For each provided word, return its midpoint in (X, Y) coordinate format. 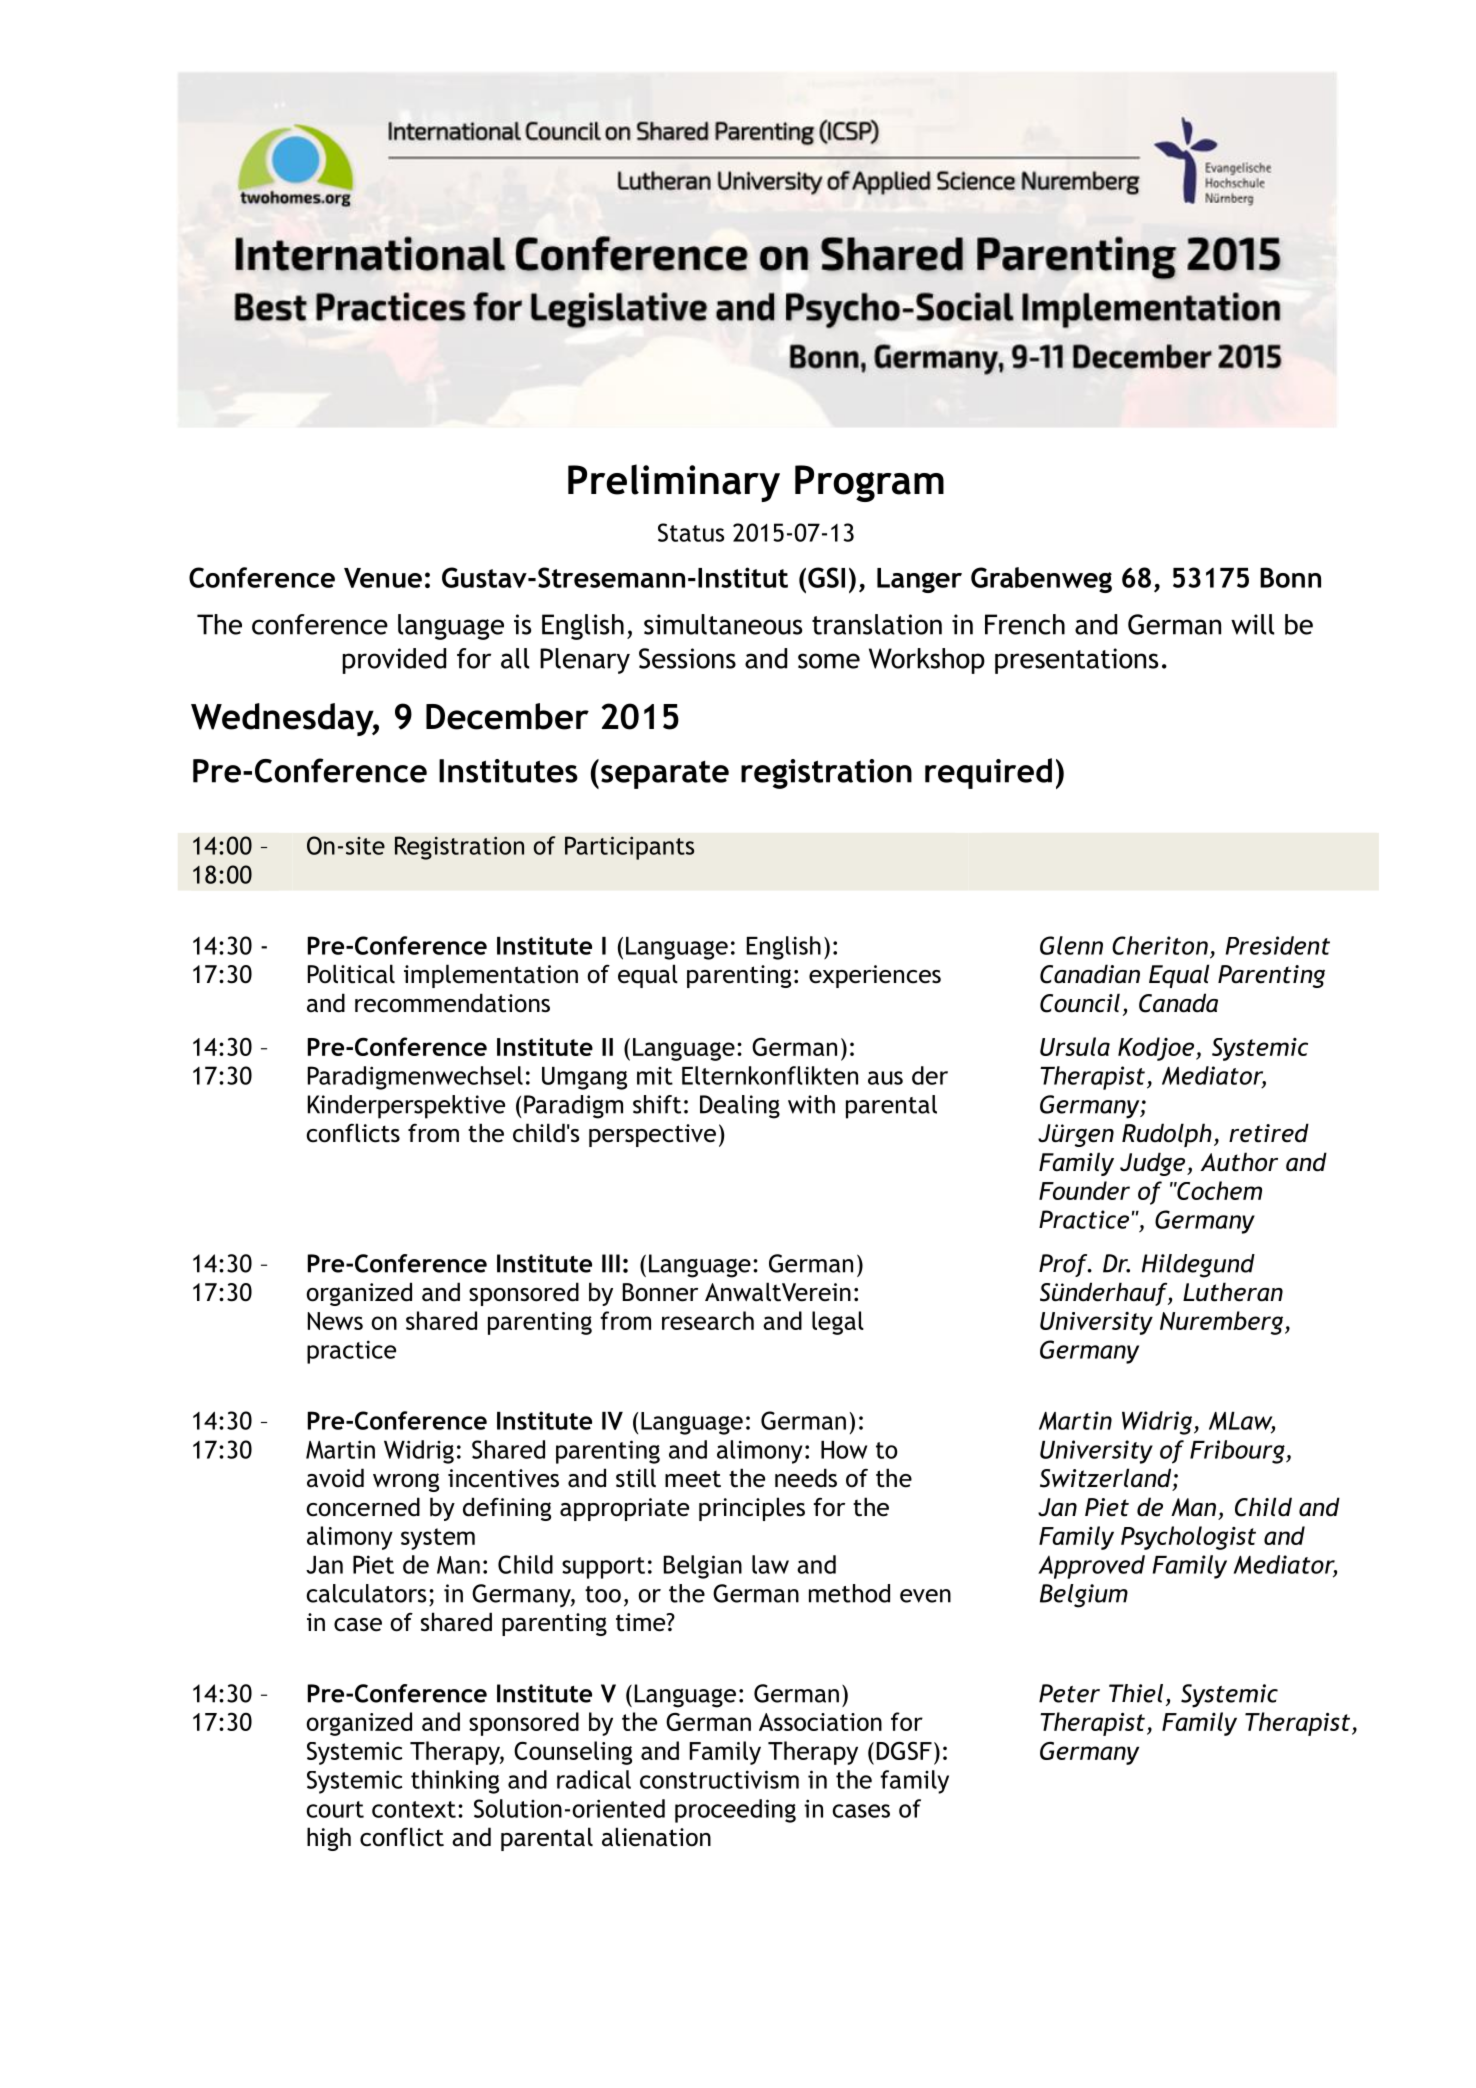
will (1252, 624)
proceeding (735, 1811)
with (811, 1104)
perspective (652, 1135)
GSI (826, 577)
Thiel (1136, 1693)
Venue (383, 578)
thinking (455, 1782)
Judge (1154, 1164)
